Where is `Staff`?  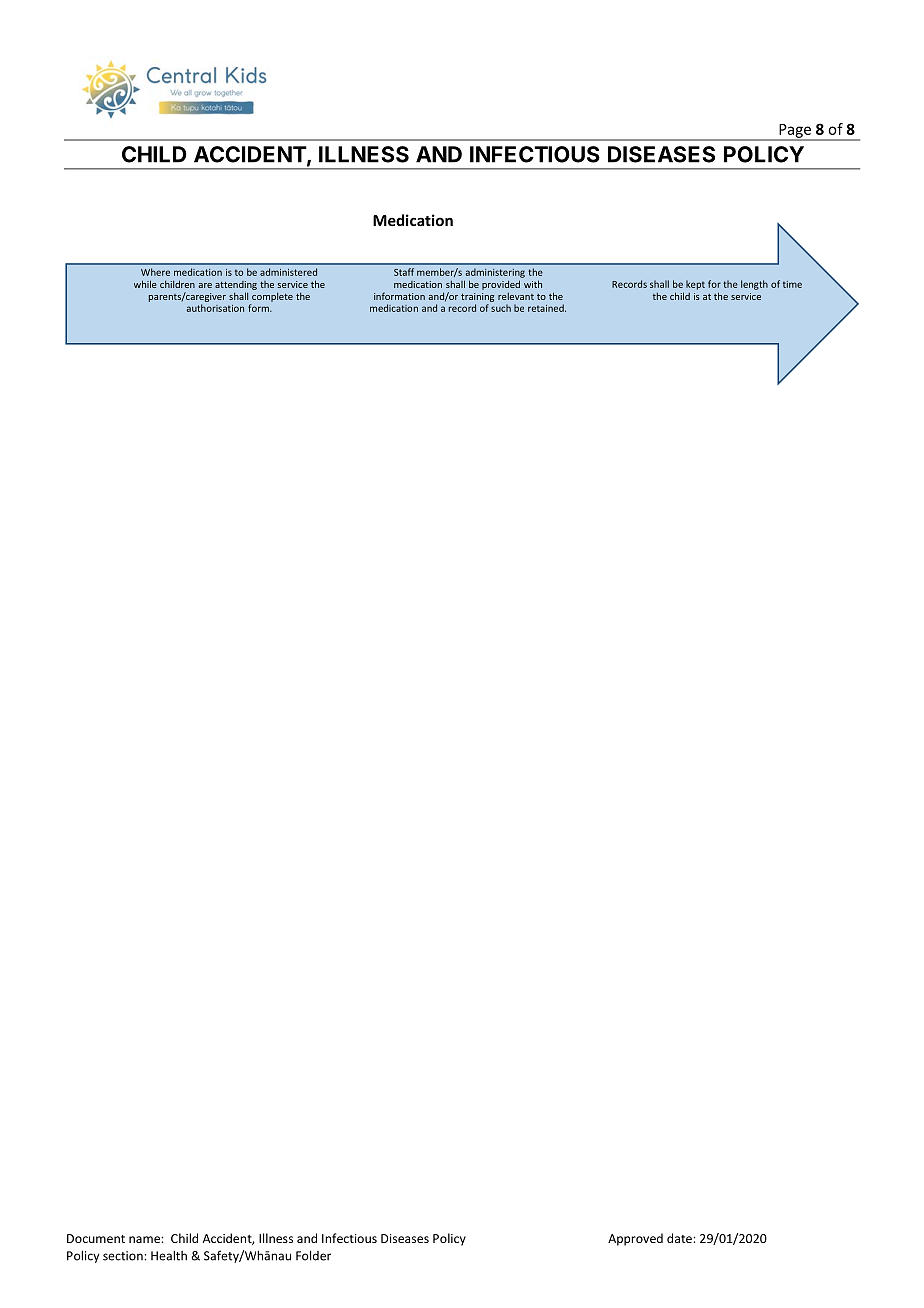 Staff is located at coordinates (404, 272).
